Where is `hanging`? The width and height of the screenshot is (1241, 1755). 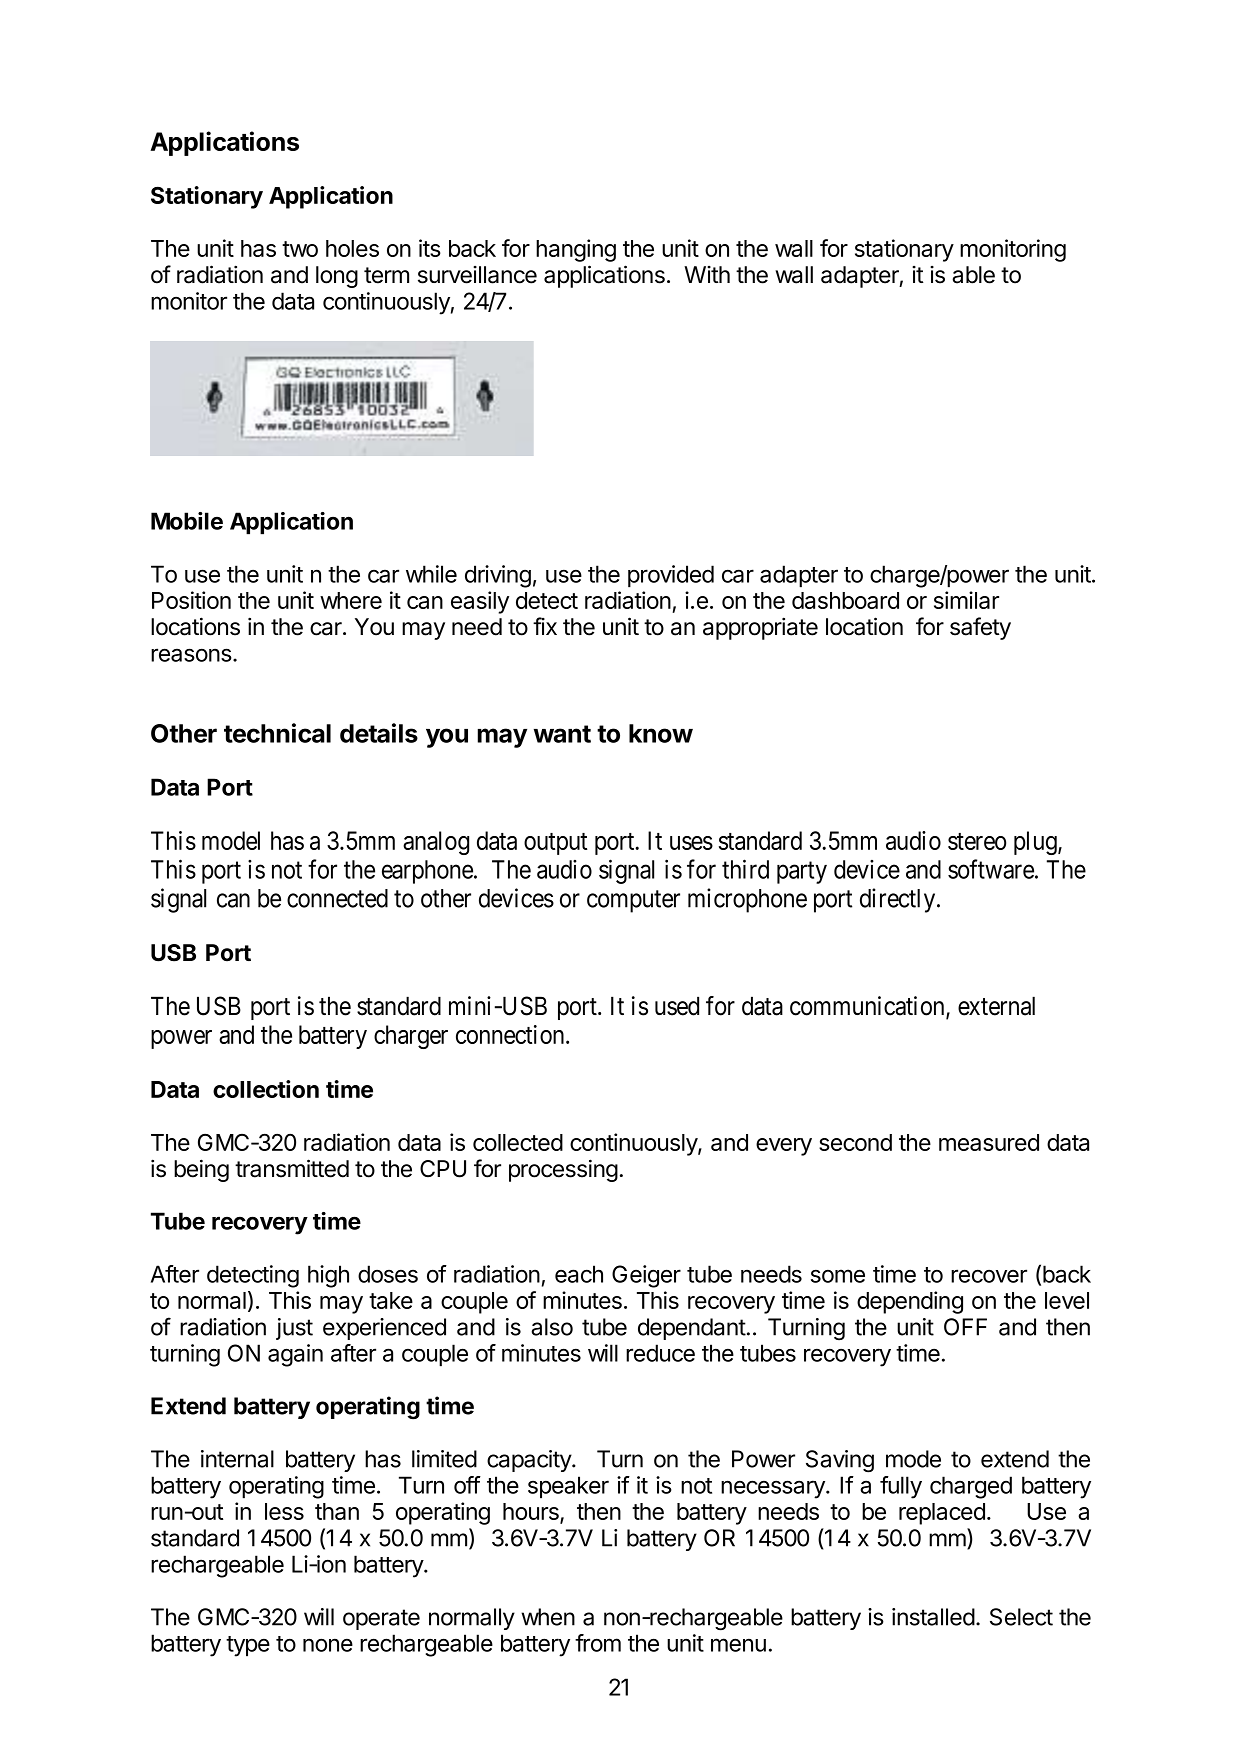 hanging is located at coordinates (576, 250).
